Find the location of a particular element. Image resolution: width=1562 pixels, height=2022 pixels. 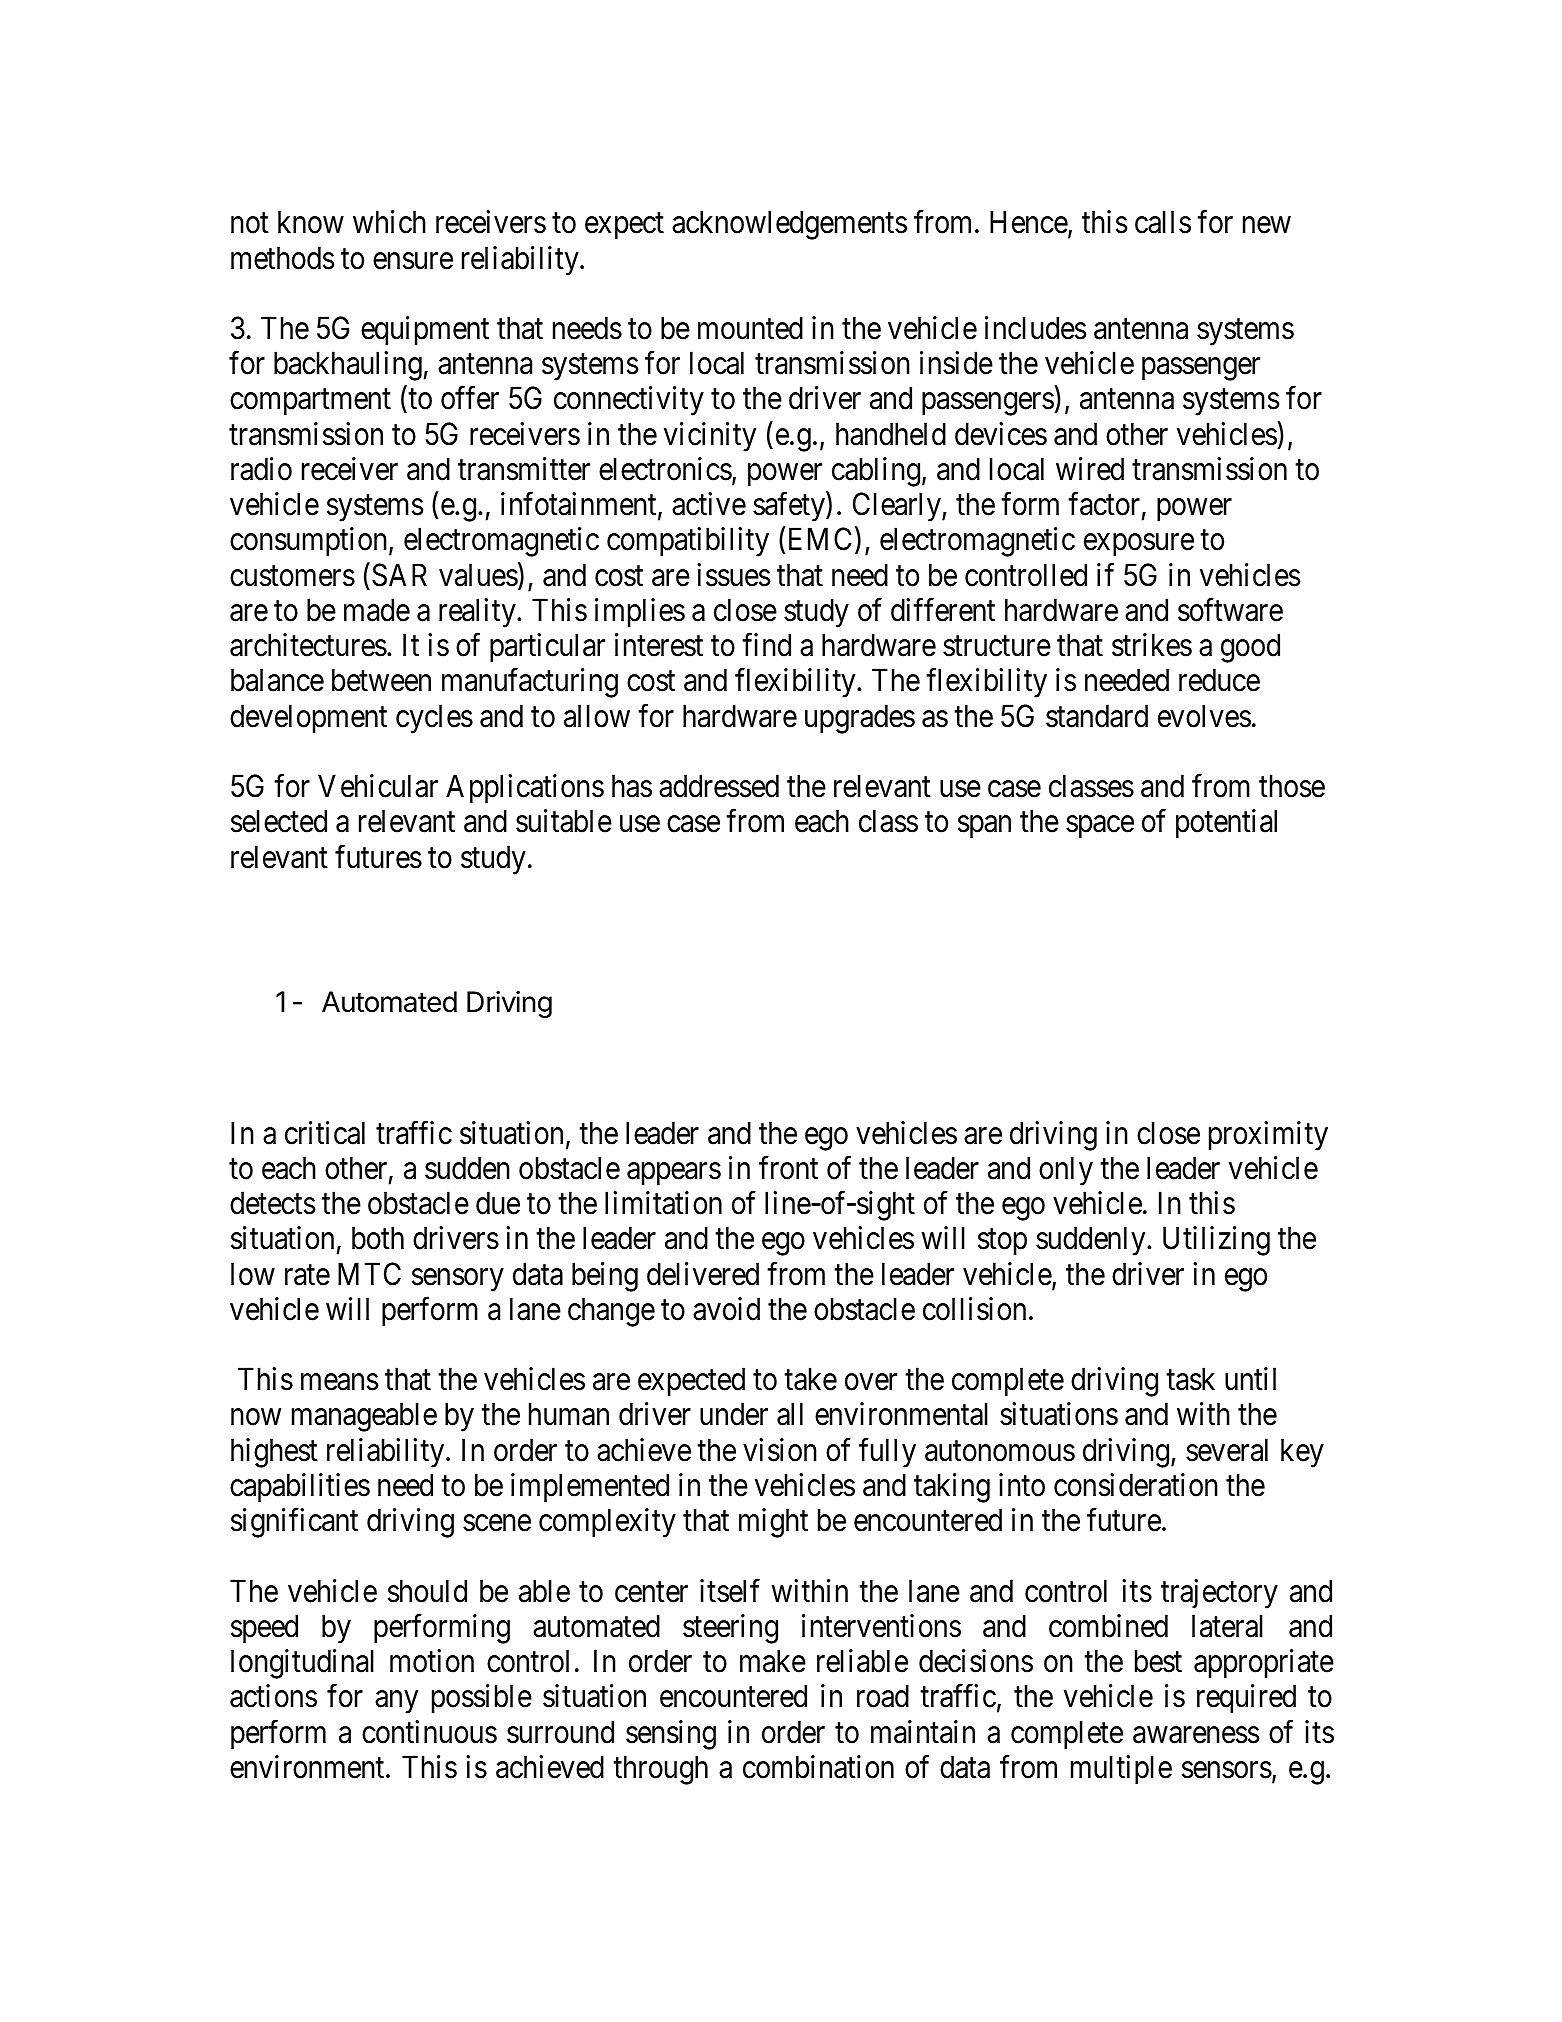

front is located at coordinates (788, 1168).
